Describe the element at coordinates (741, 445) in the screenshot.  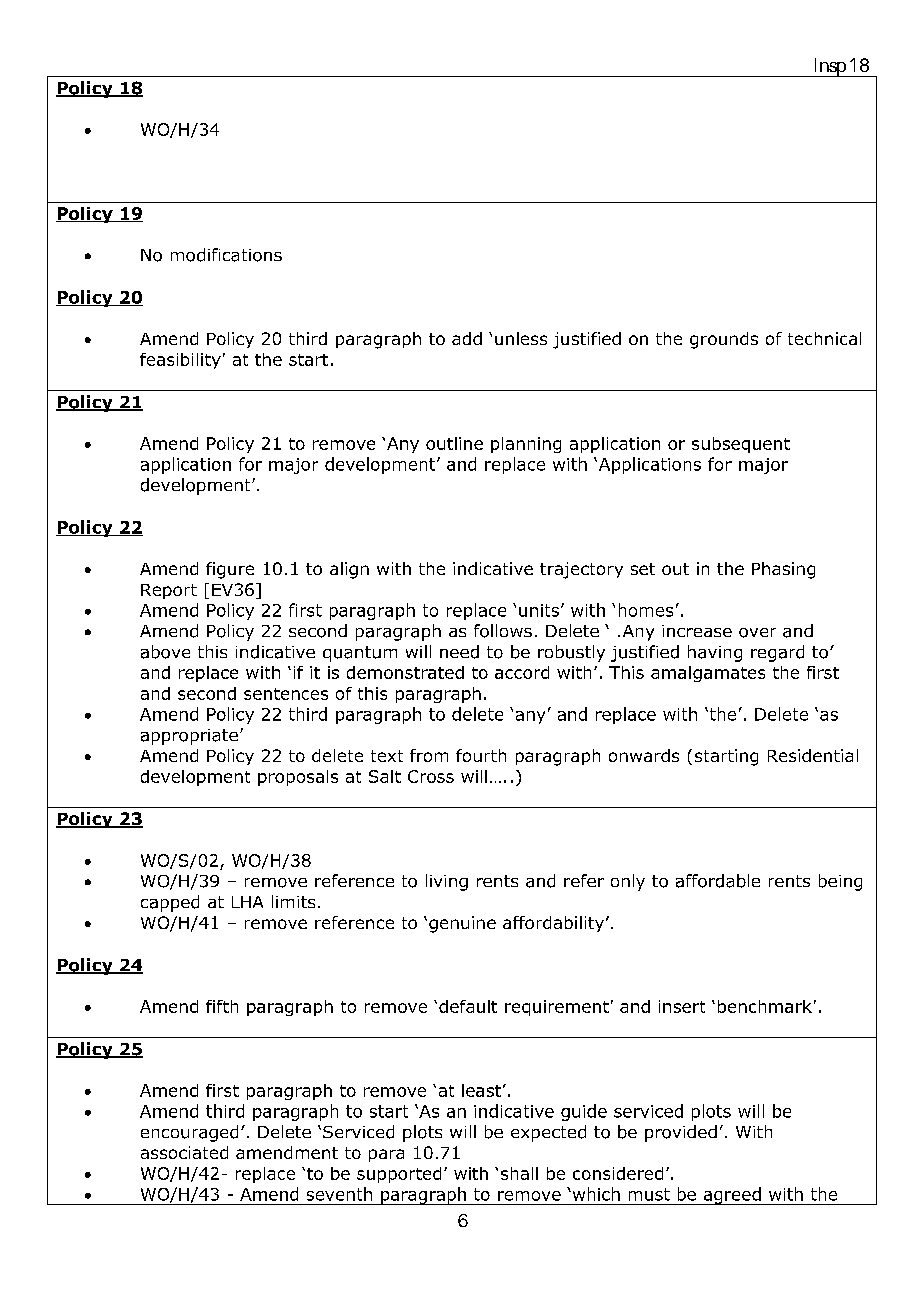
I see `subsequent` at that location.
